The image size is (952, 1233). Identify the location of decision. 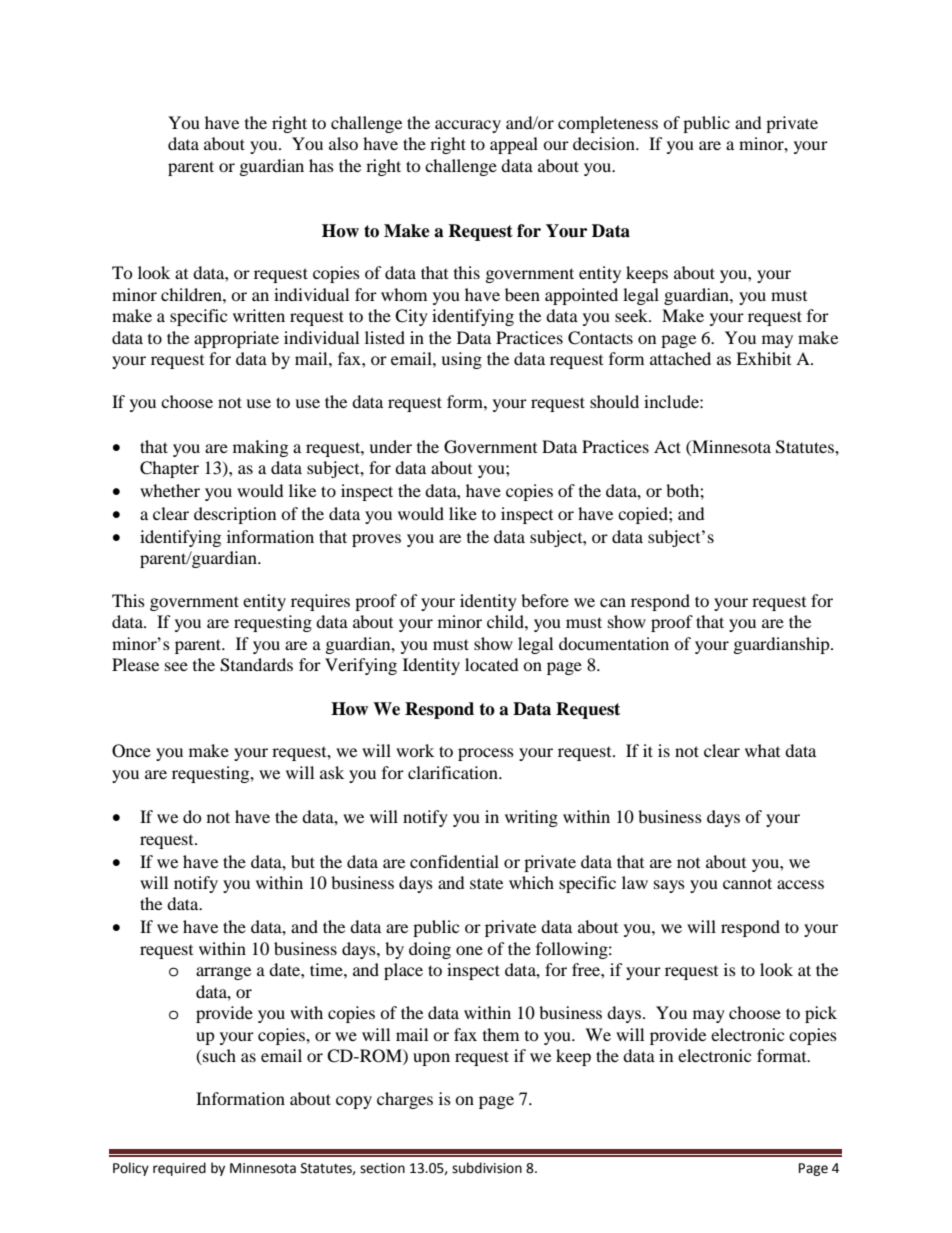
(605, 143).
